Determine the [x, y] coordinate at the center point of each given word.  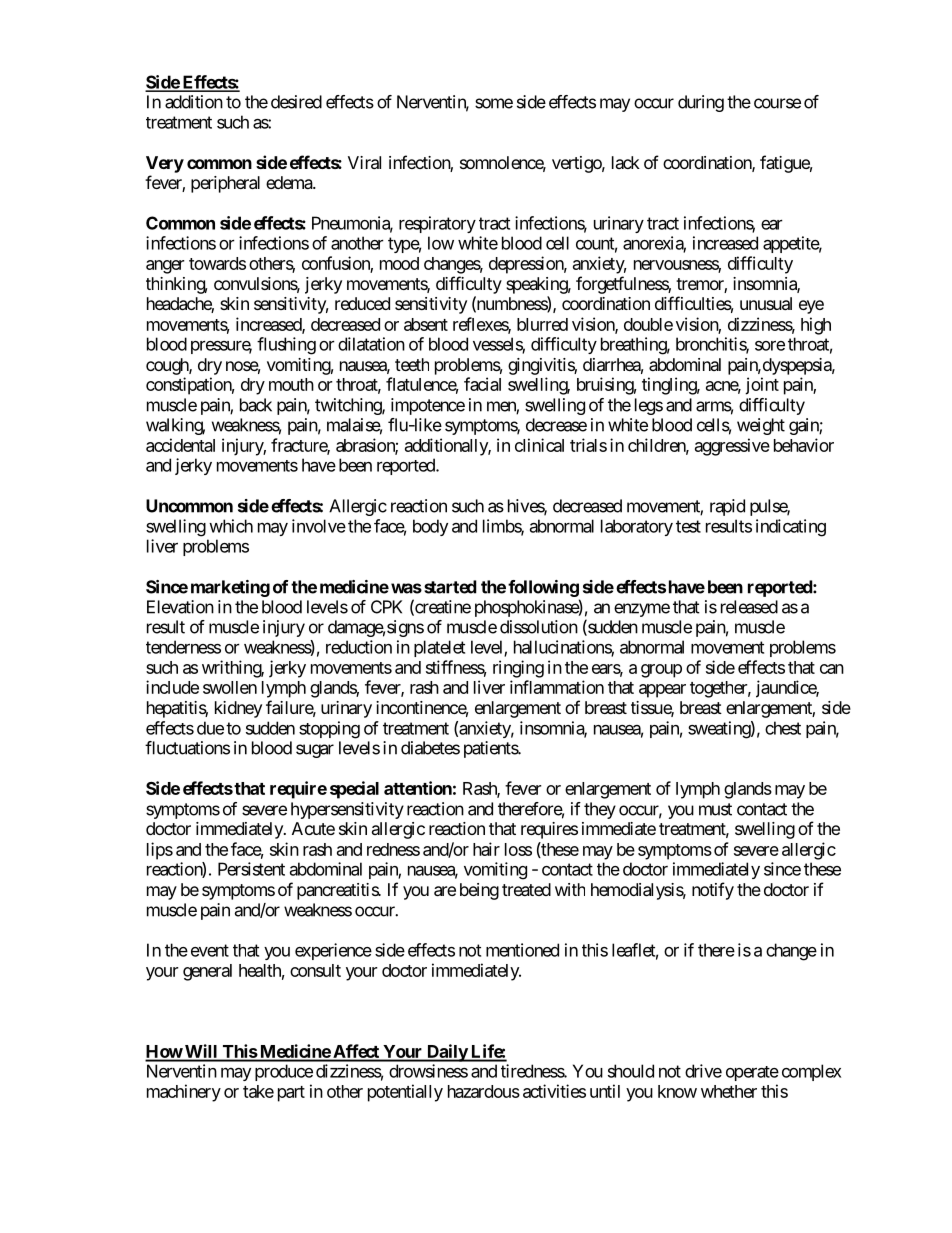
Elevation [180, 607]
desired [296, 102]
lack [626, 162]
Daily [447, 1053]
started [450, 587]
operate [752, 1073]
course [777, 103]
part [291, 1094]
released [749, 607]
